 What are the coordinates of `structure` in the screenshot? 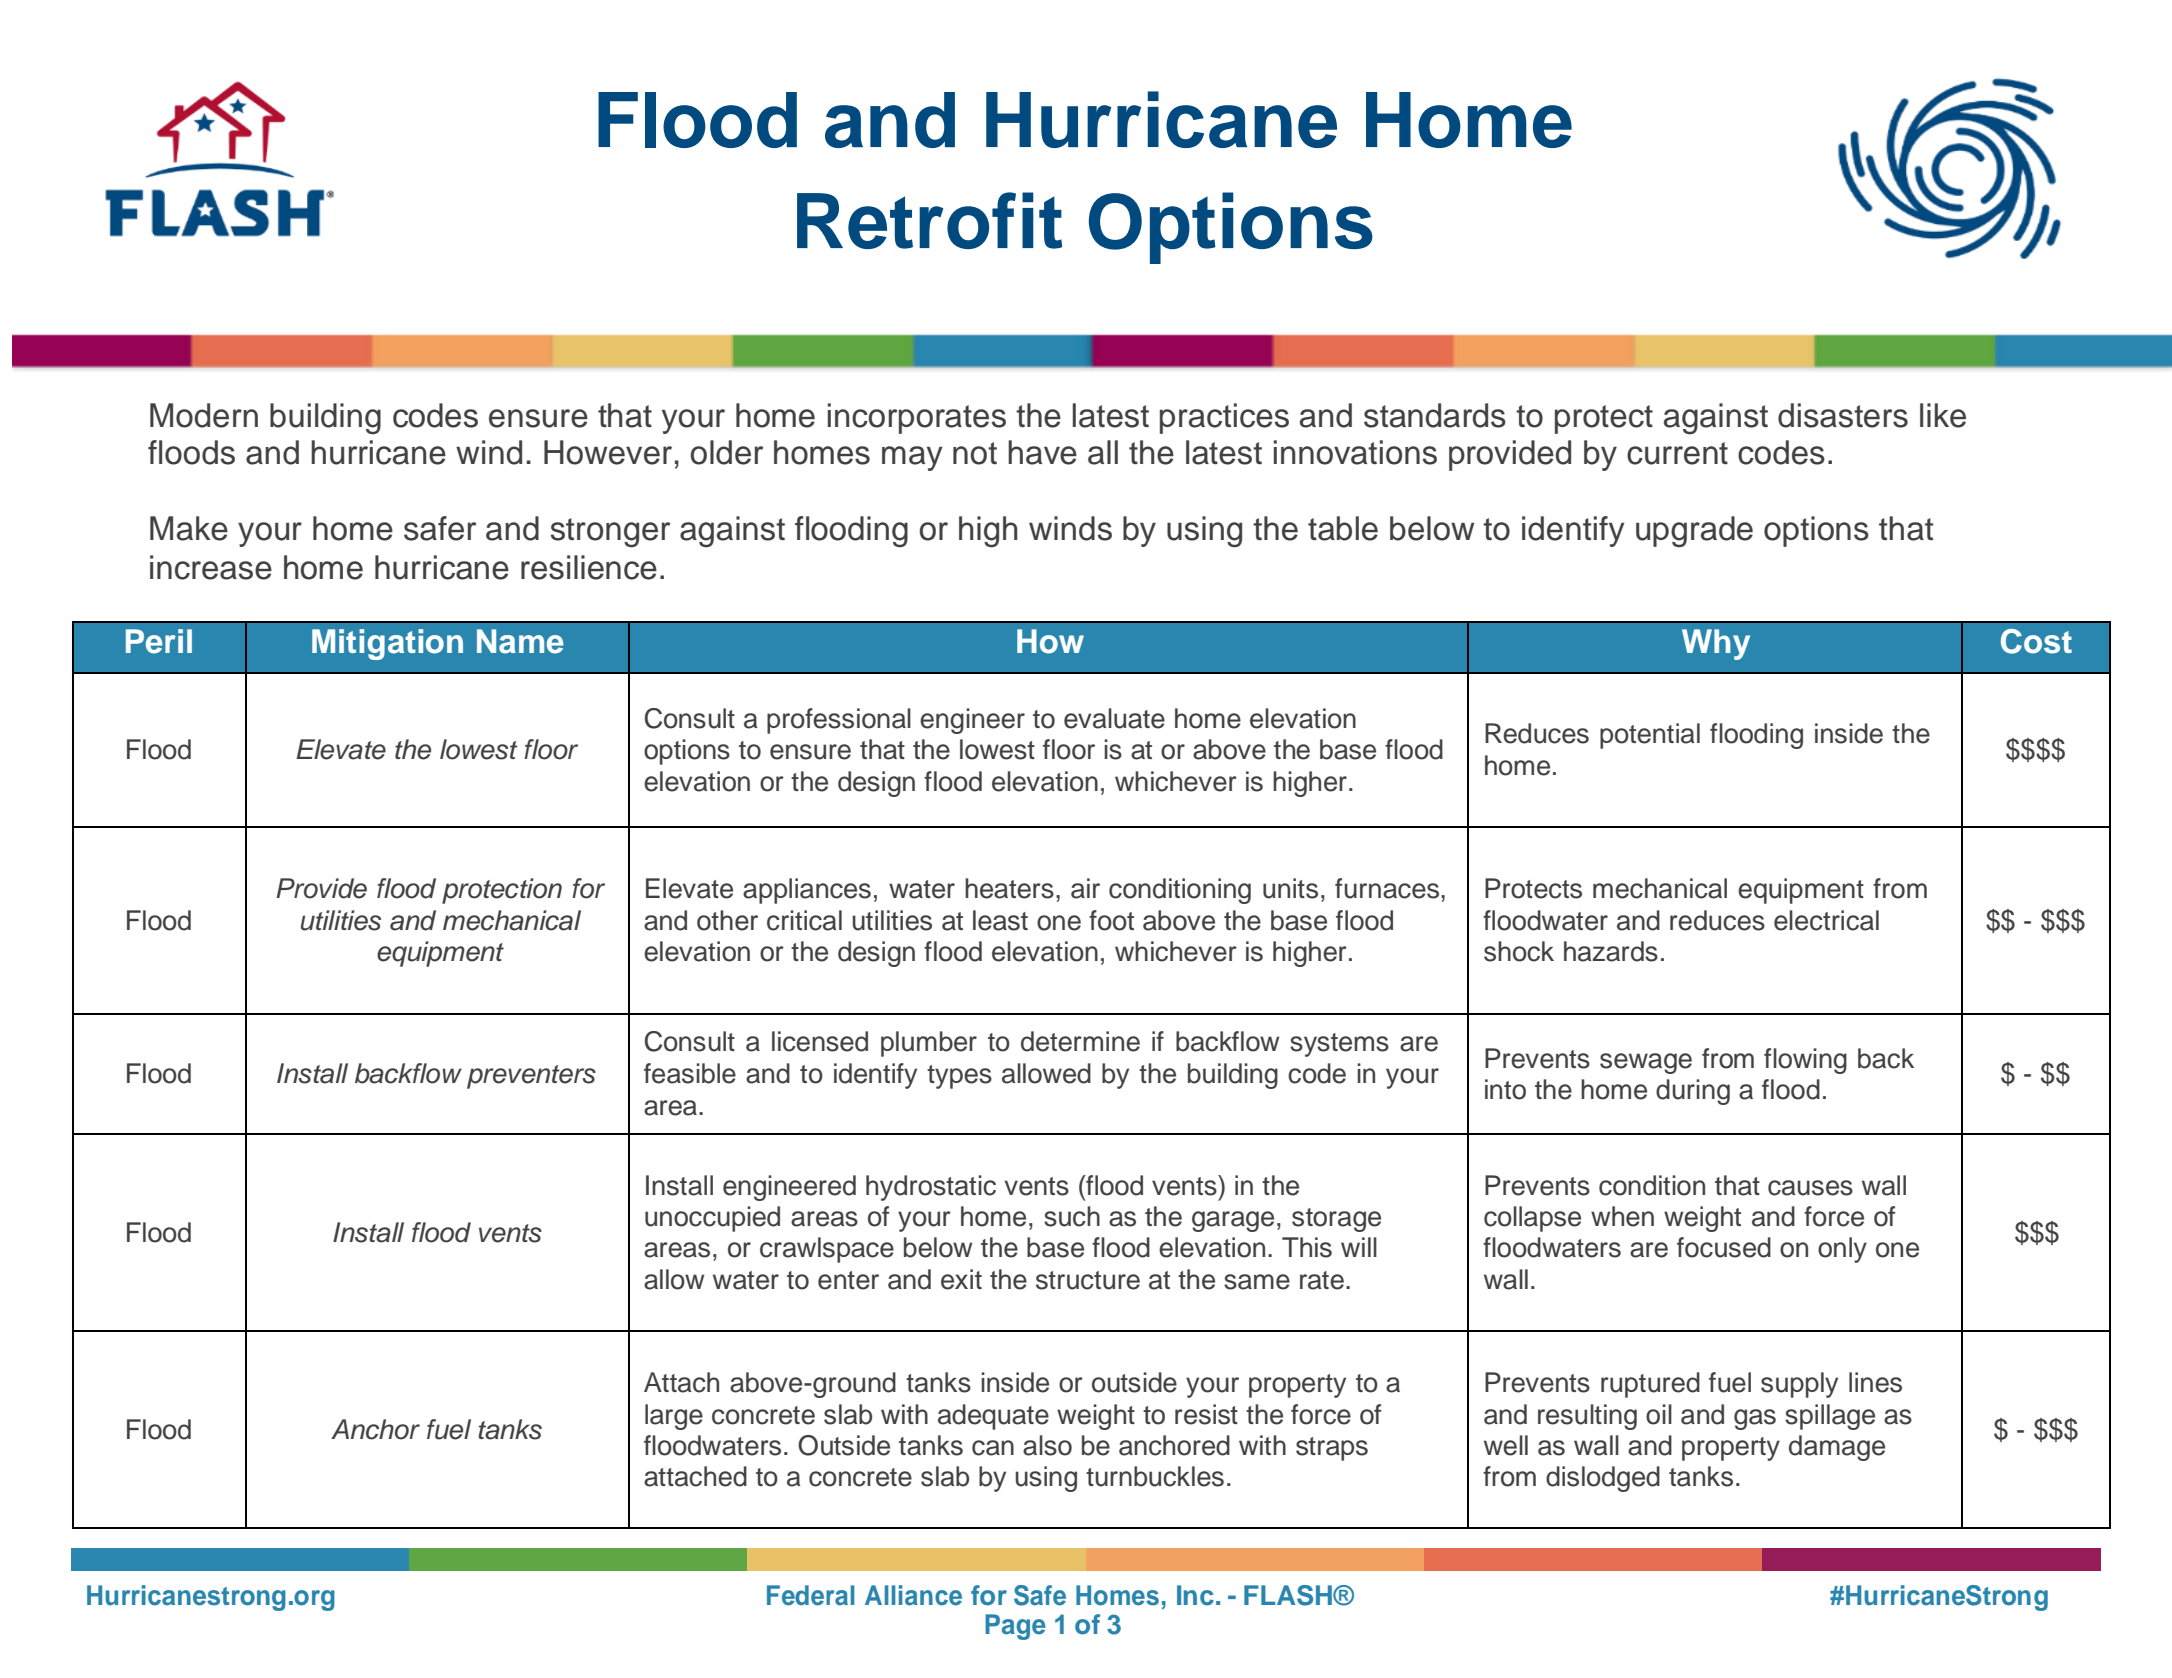 It's located at (1088, 1280).
